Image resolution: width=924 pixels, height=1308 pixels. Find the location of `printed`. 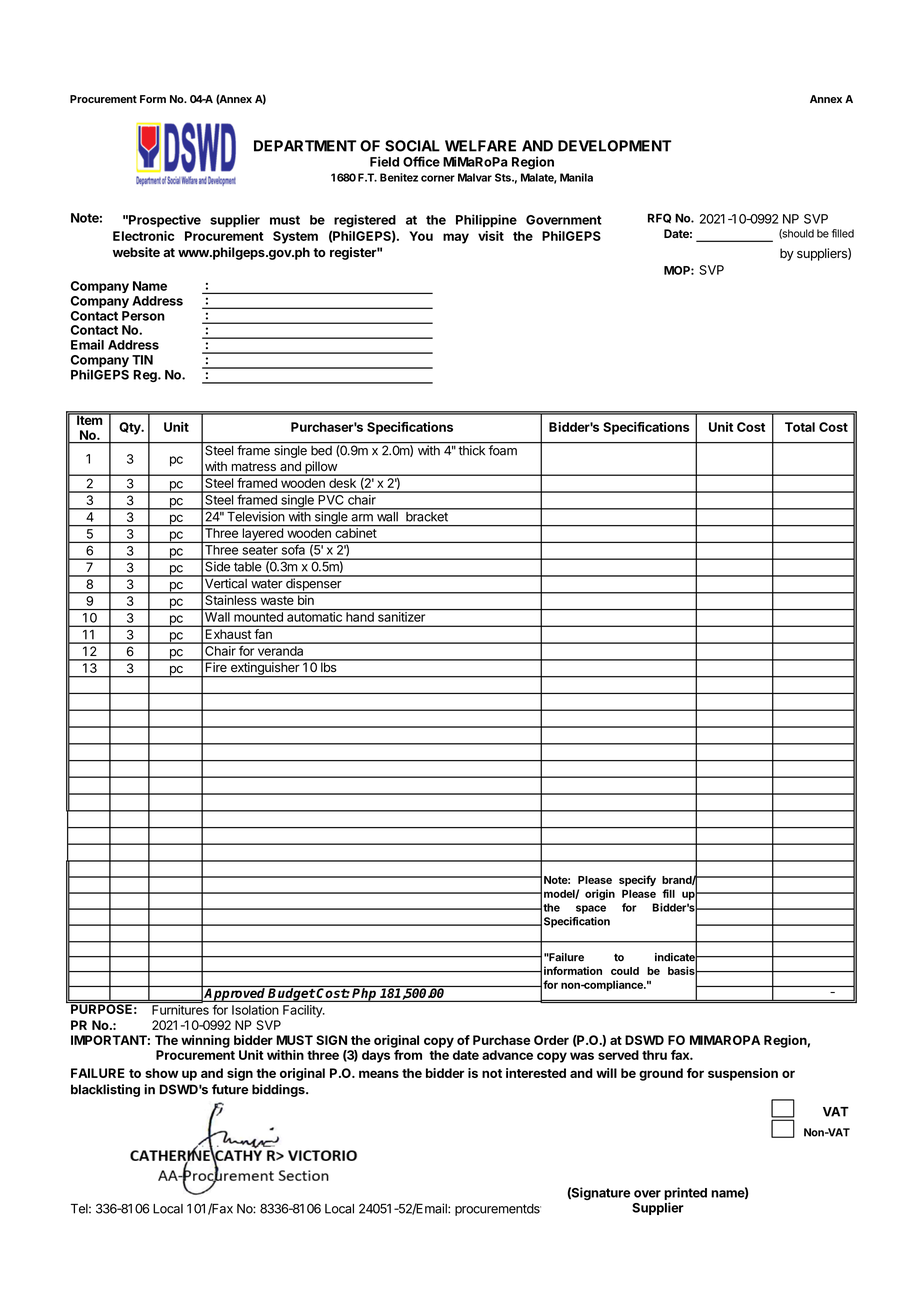

printed is located at coordinates (685, 1195).
